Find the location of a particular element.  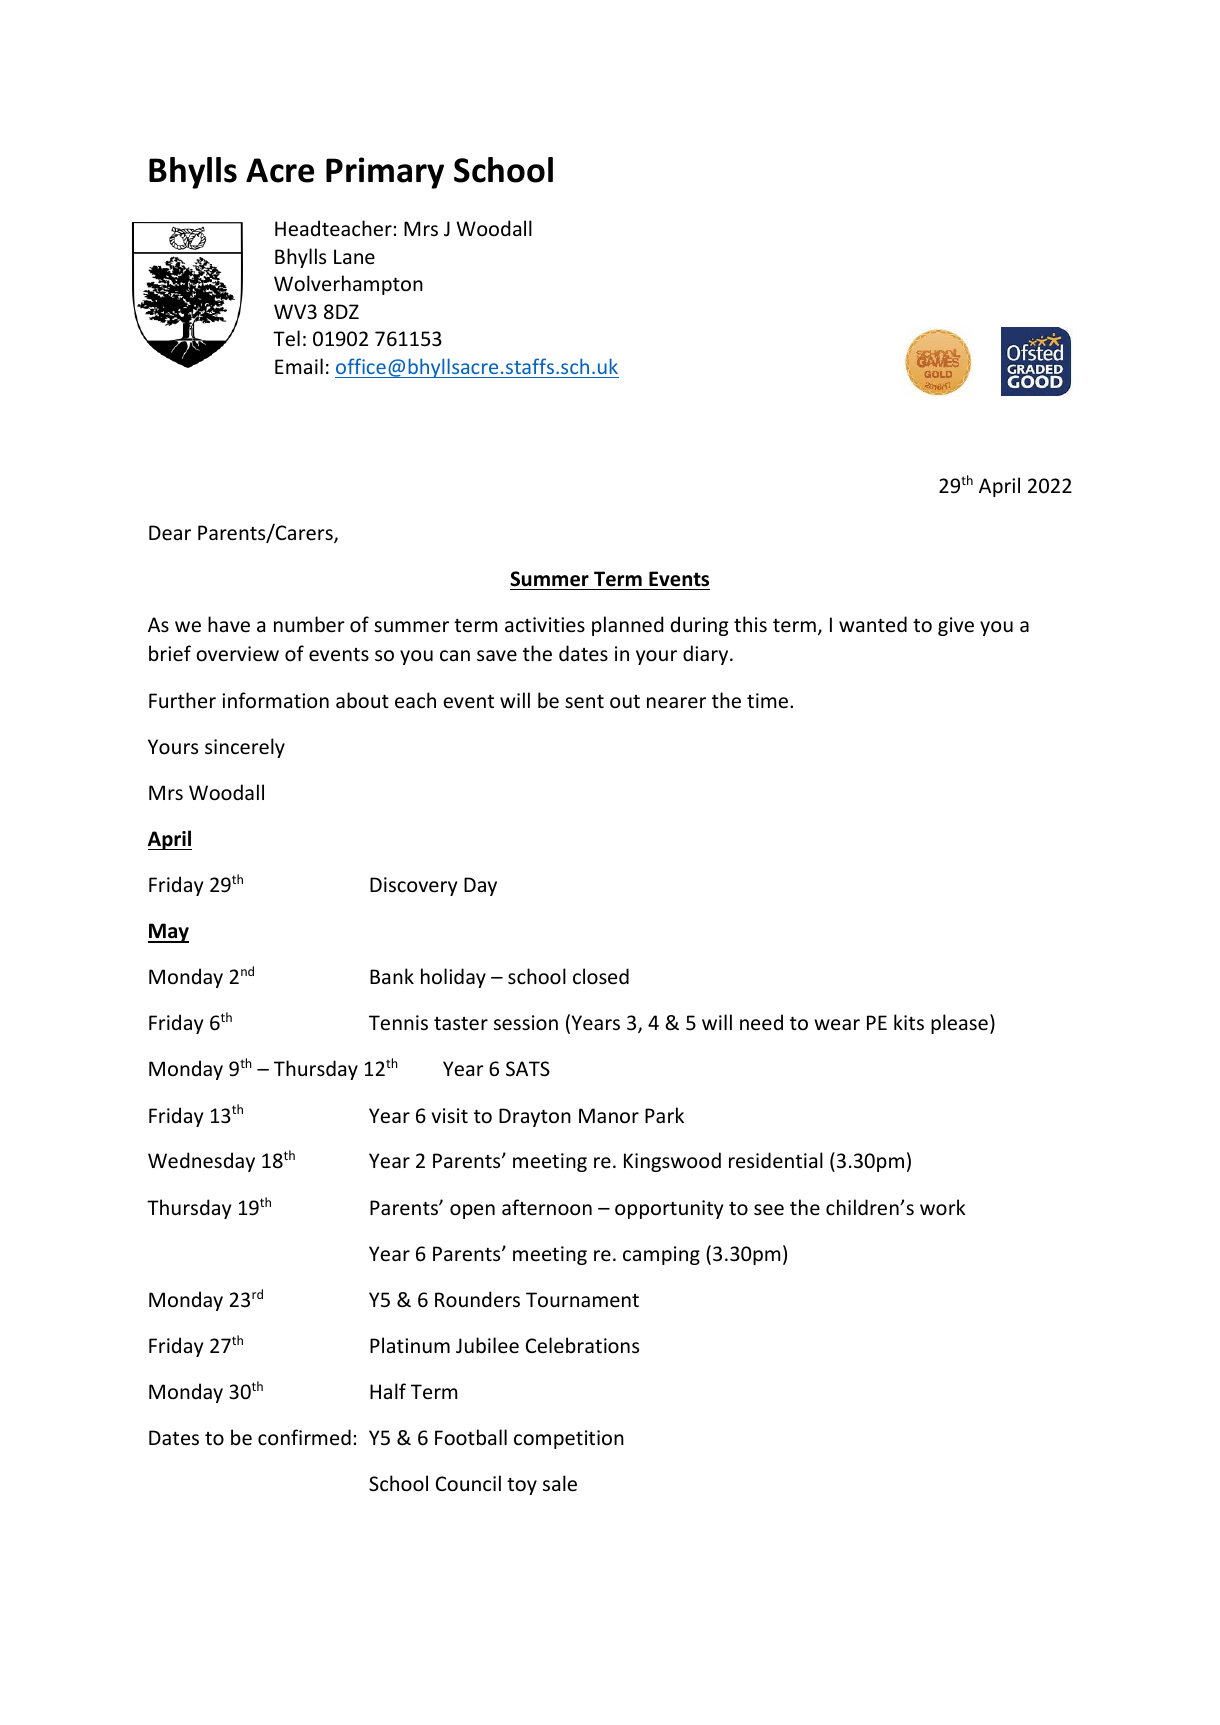

Primary is located at coordinates (385, 173).
